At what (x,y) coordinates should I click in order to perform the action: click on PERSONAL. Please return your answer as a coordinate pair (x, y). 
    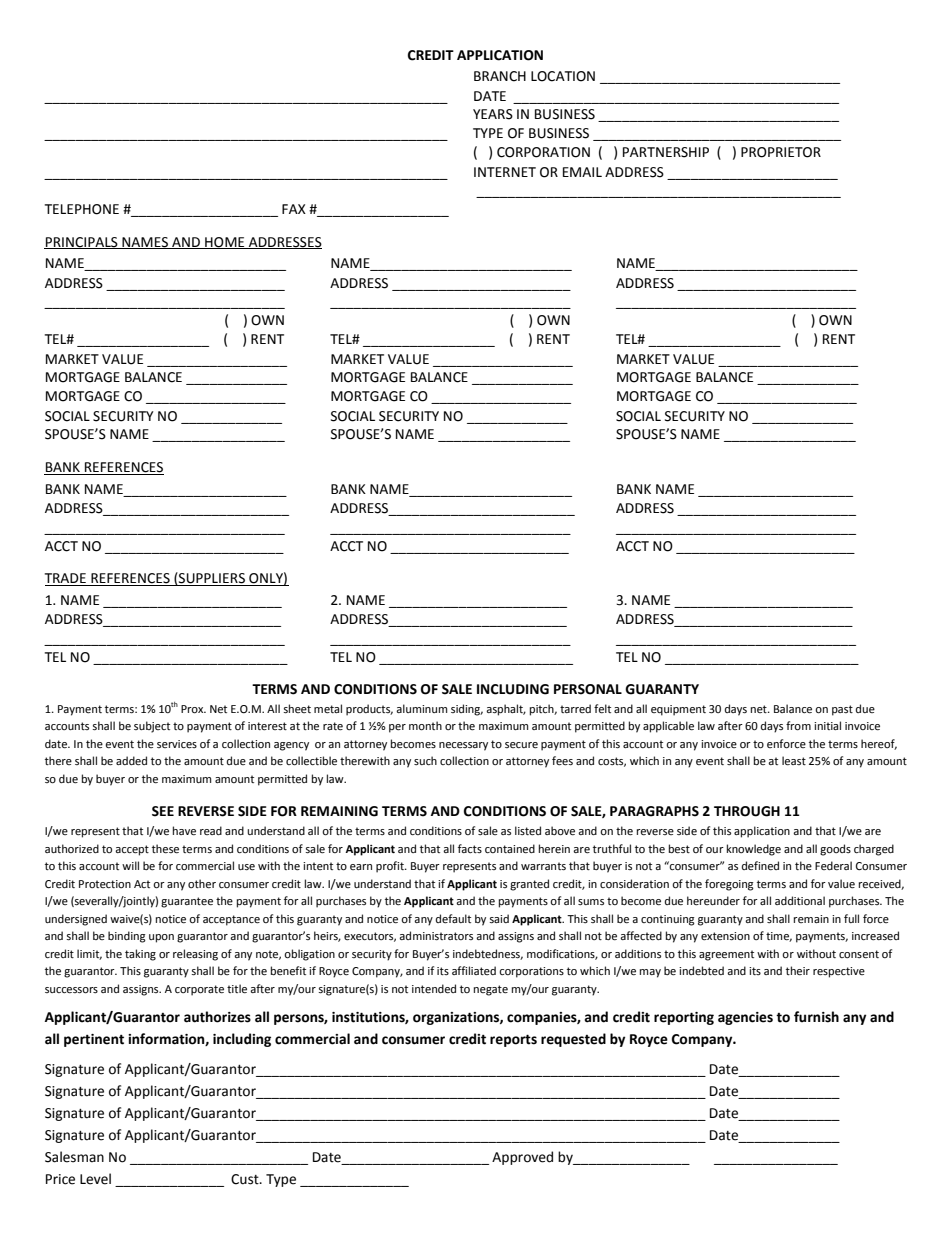
    Looking at the image, I should click on (588, 689).
